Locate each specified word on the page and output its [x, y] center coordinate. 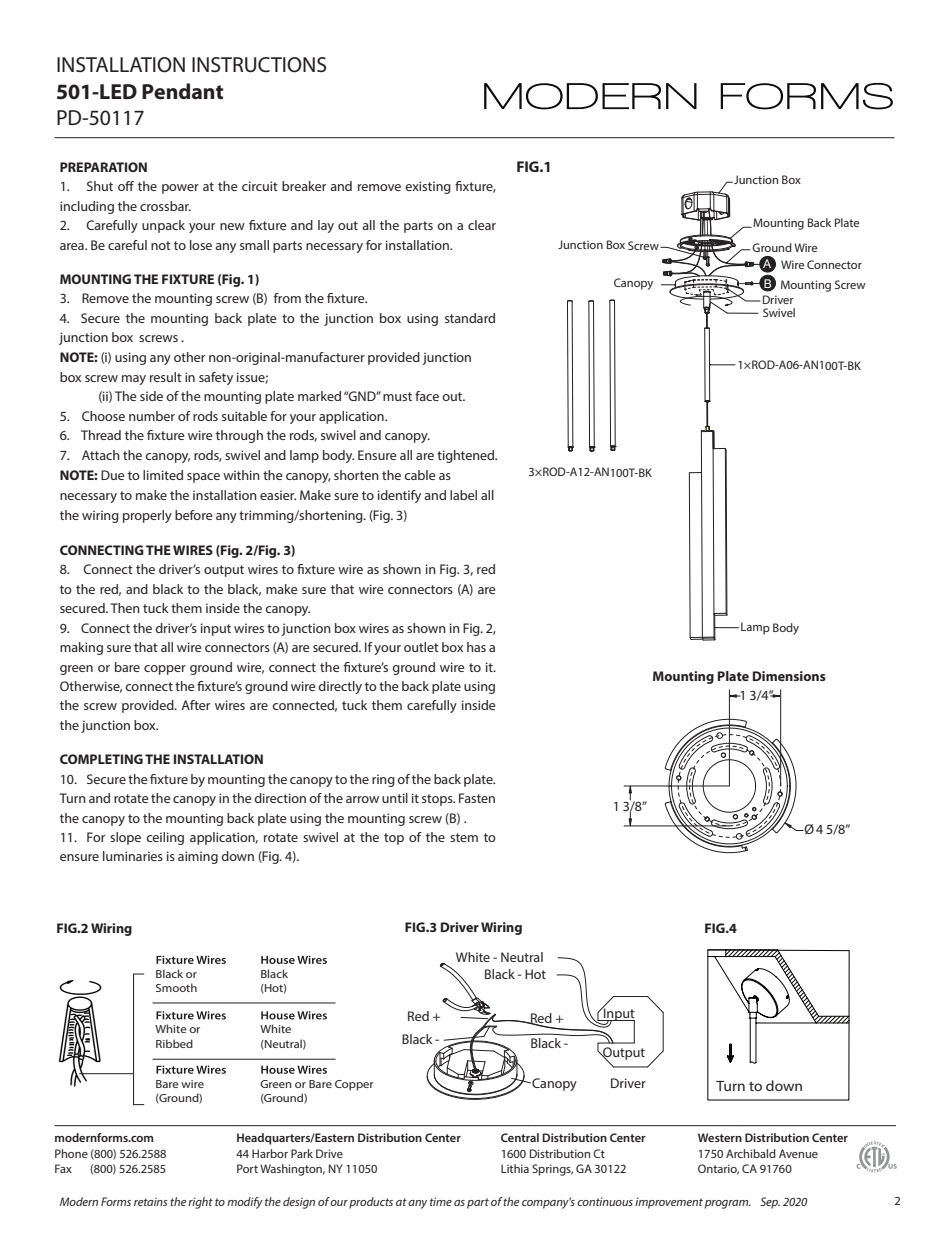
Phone [71, 1153]
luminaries [133, 856]
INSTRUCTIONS [259, 65]
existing [428, 187]
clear [482, 225]
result [166, 377]
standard [470, 318]
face [427, 396]
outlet [421, 647]
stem [464, 837]
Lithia [515, 1168]
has [476, 647]
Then [125, 608]
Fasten [477, 798]
